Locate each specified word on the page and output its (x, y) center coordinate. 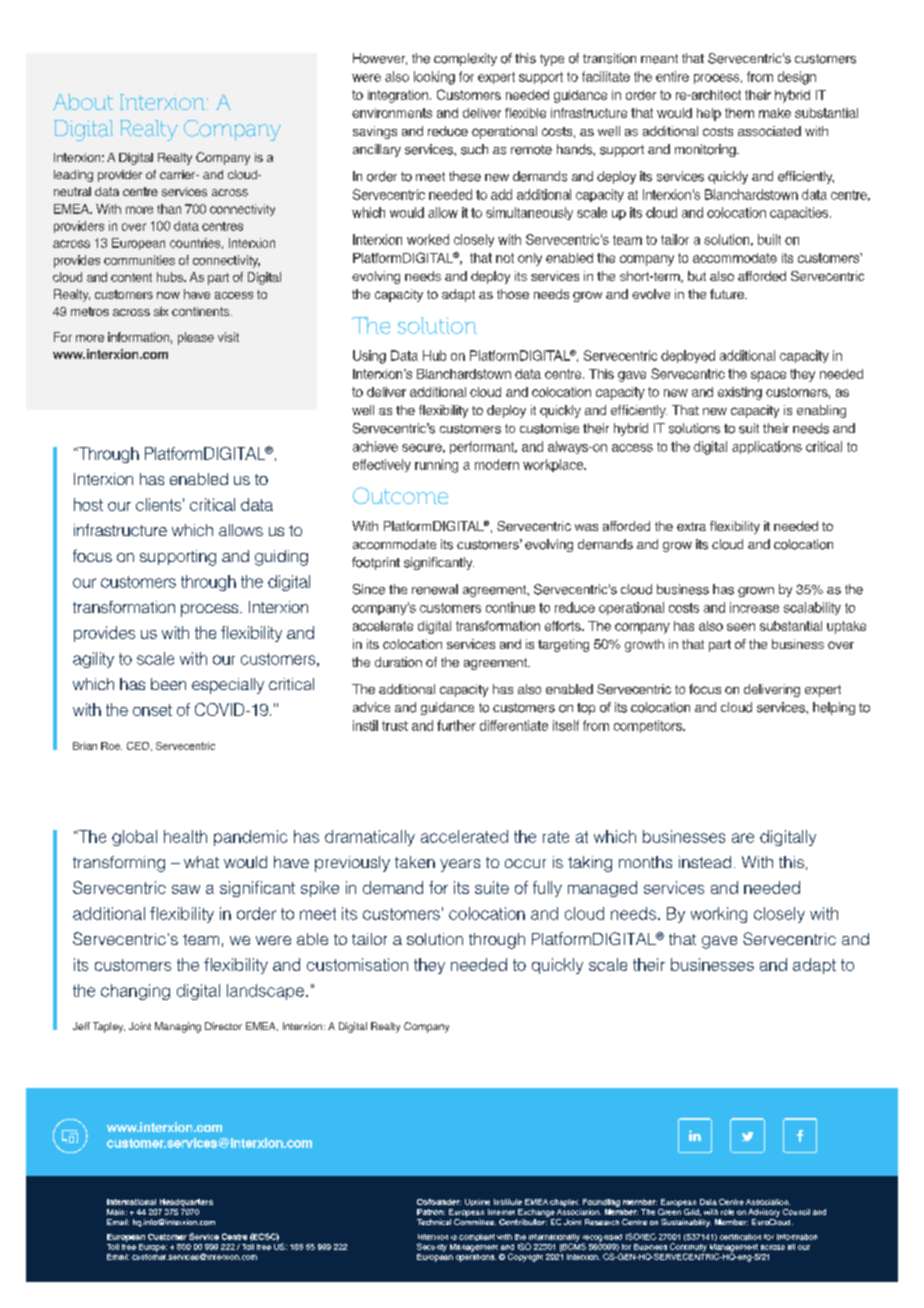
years (460, 865)
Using (369, 357)
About (83, 102)
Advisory (764, 1213)
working (719, 915)
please (196, 338)
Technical (434, 1222)
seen (741, 627)
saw (186, 889)
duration (398, 662)
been (168, 684)
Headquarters (186, 1203)
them (739, 113)
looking (434, 78)
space (768, 376)
